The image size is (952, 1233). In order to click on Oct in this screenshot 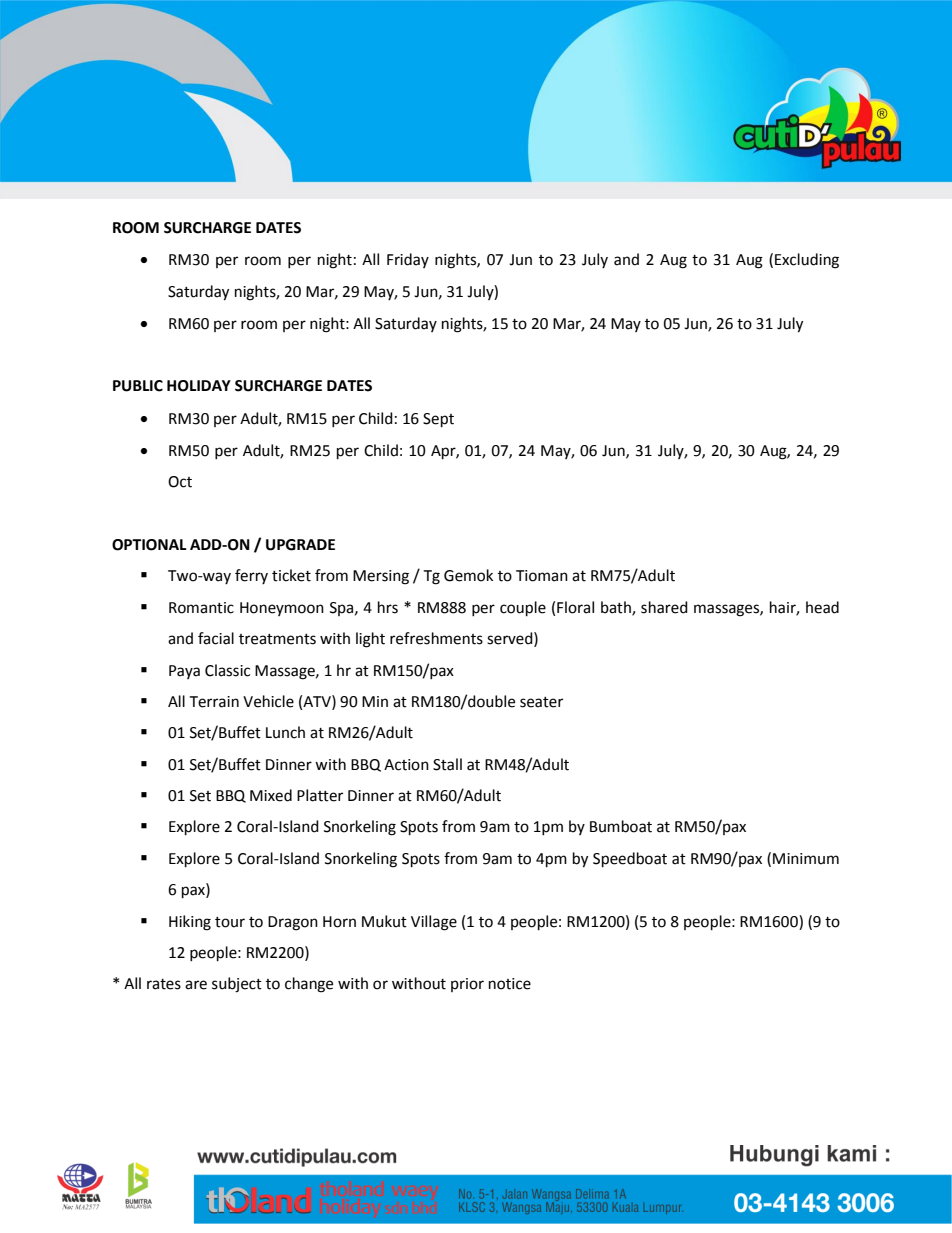, I will do `click(180, 482)`.
